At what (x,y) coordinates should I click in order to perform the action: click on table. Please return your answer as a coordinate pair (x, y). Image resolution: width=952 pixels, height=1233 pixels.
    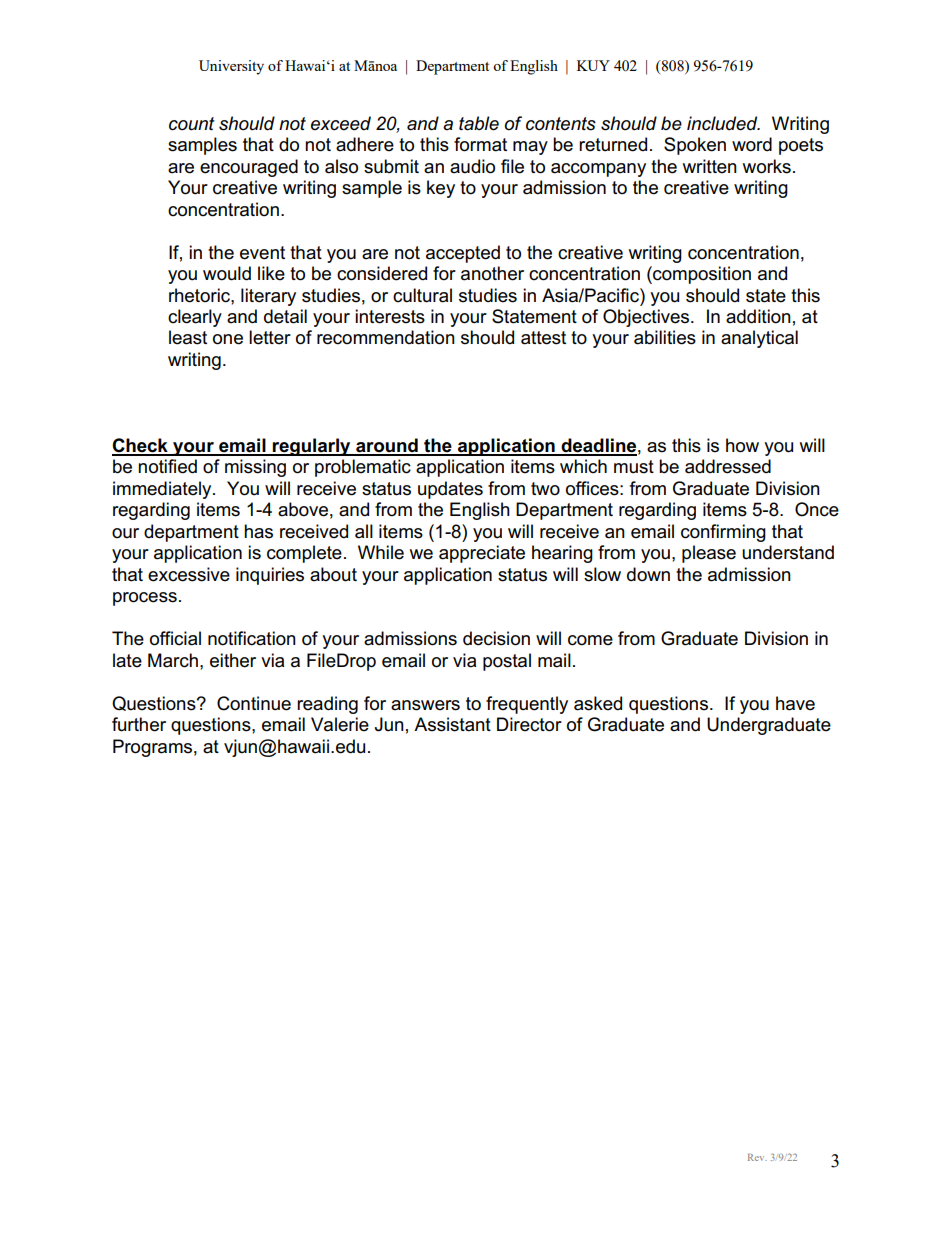
    Looking at the image, I should click on (479, 123).
